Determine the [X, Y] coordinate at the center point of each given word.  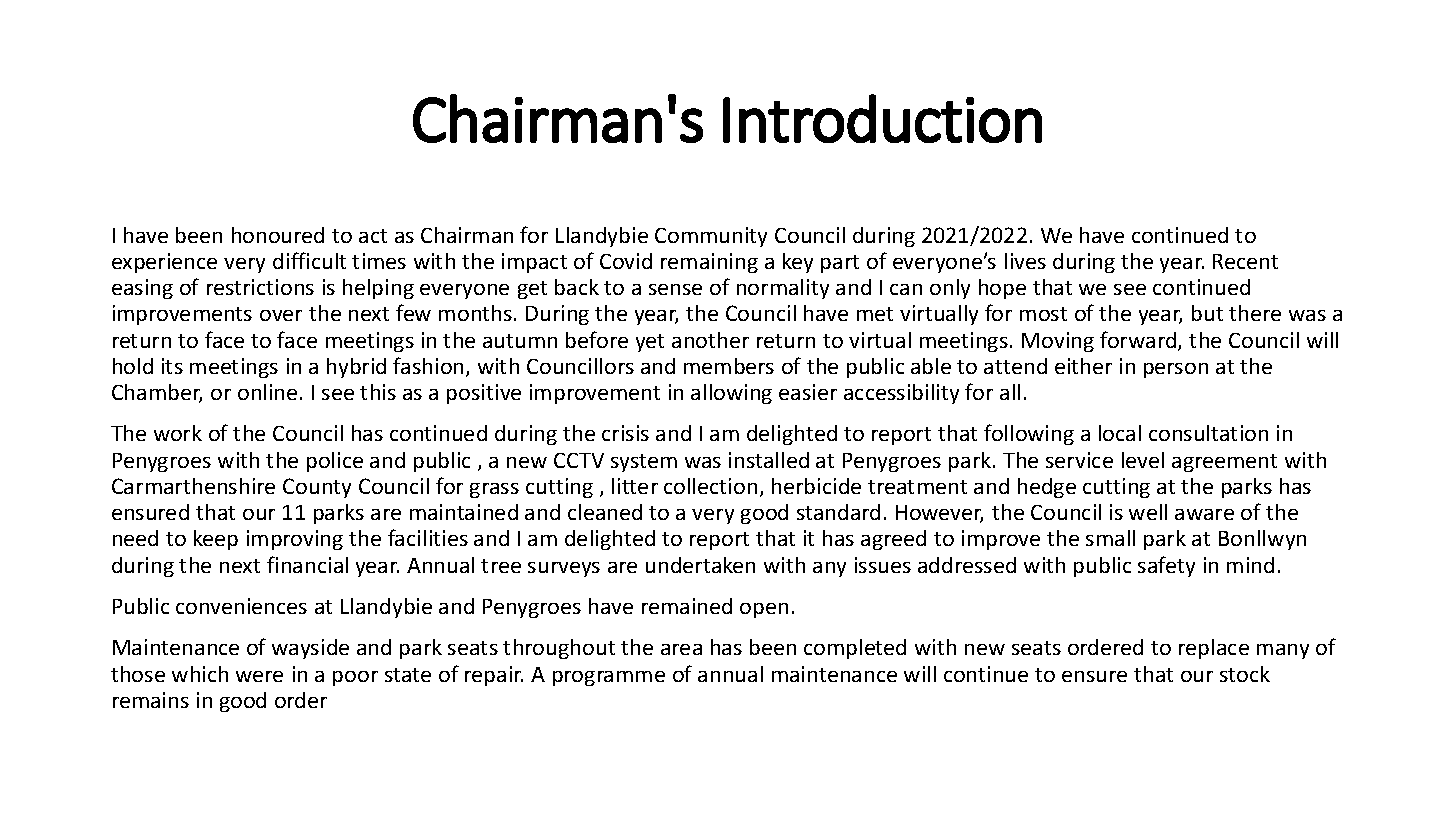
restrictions [260, 287]
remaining [709, 263]
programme [609, 678]
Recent [1245, 261]
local [1120, 433]
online [267, 392]
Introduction [882, 118]
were [259, 676]
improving [295, 540]
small [1110, 538]
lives [1025, 261]
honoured [278, 235]
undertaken [700, 565]
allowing [731, 394]
